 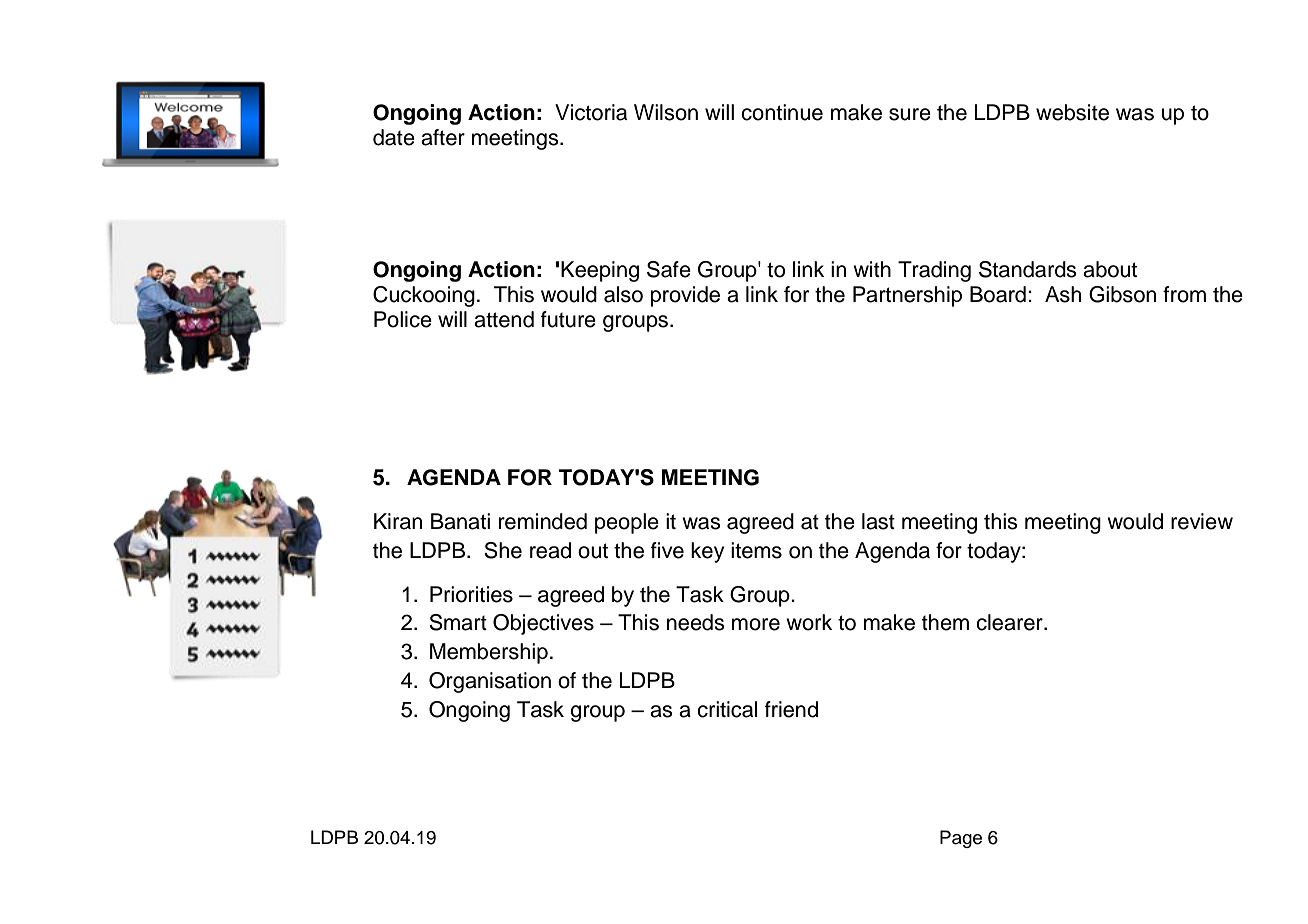 What do you see at coordinates (907, 296) in the screenshot?
I see `Partnership` at bounding box center [907, 296].
